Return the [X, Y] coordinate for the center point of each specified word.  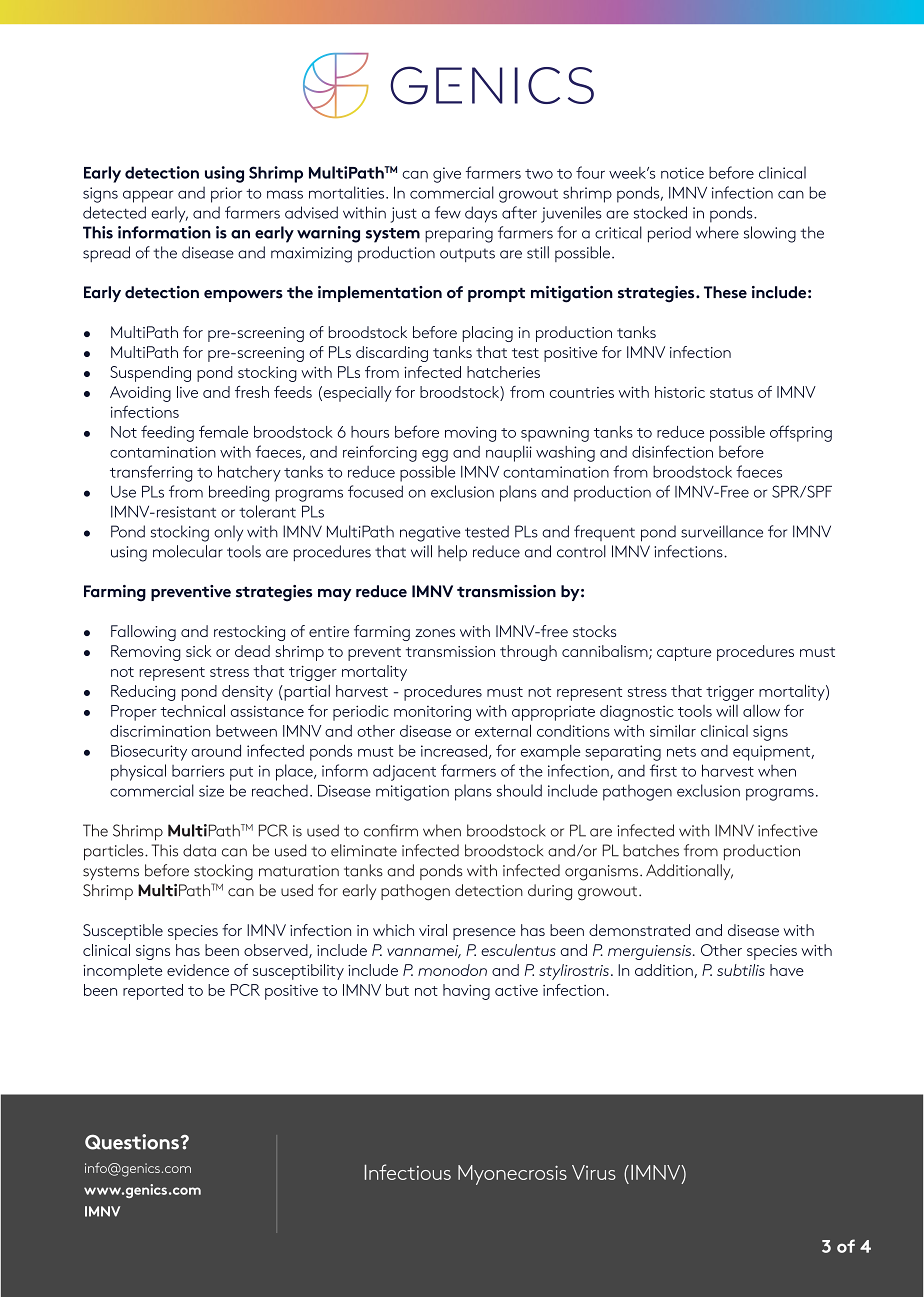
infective [788, 830]
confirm [391, 830]
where [717, 232]
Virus [594, 1172]
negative [430, 534]
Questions [132, 1142]
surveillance [722, 531]
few [448, 212]
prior [226, 195]
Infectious [408, 1172]
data [199, 850]
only [228, 533]
